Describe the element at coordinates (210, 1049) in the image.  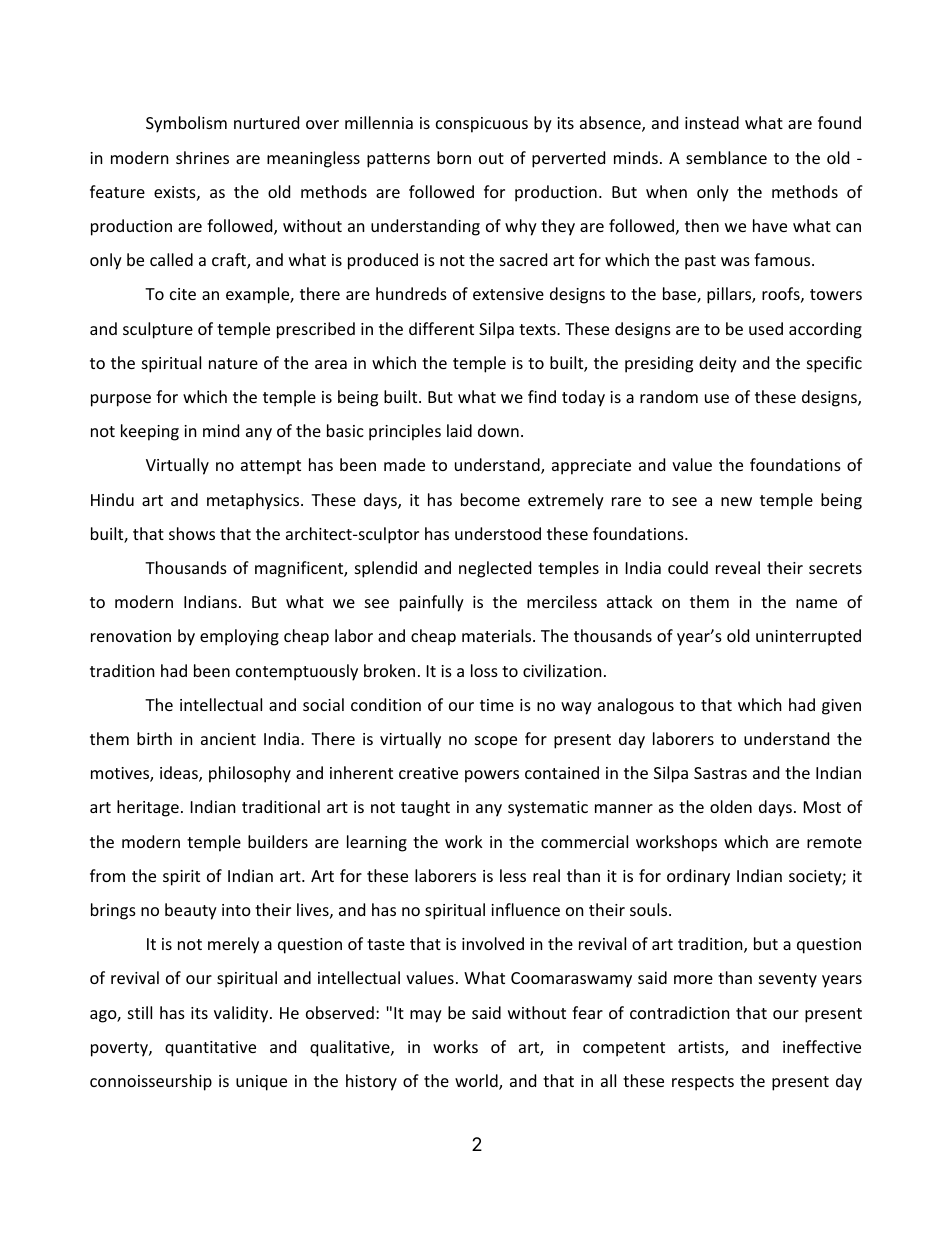
I see `quantitative` at that location.
